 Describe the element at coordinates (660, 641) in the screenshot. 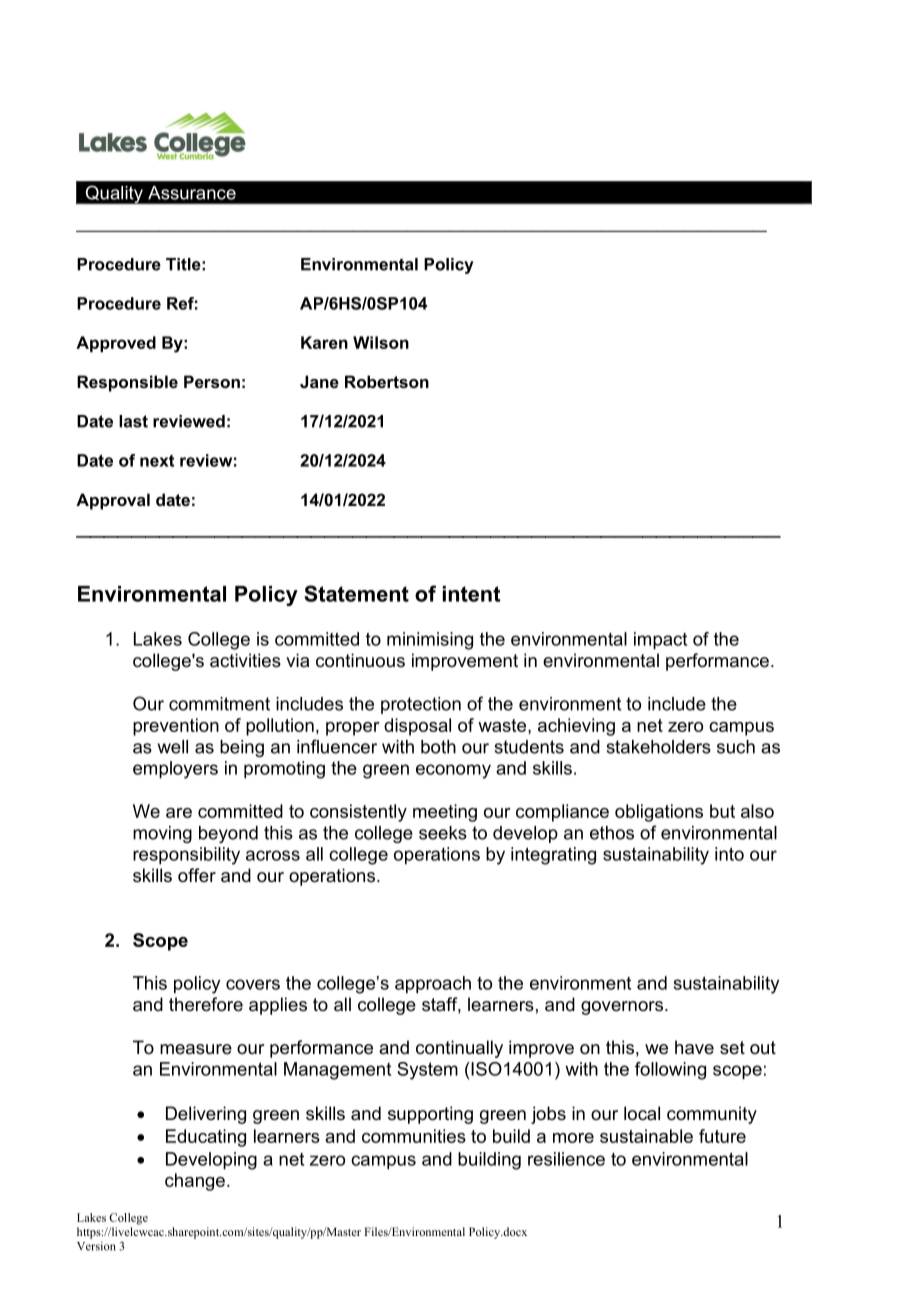

I see `impact` at that location.
